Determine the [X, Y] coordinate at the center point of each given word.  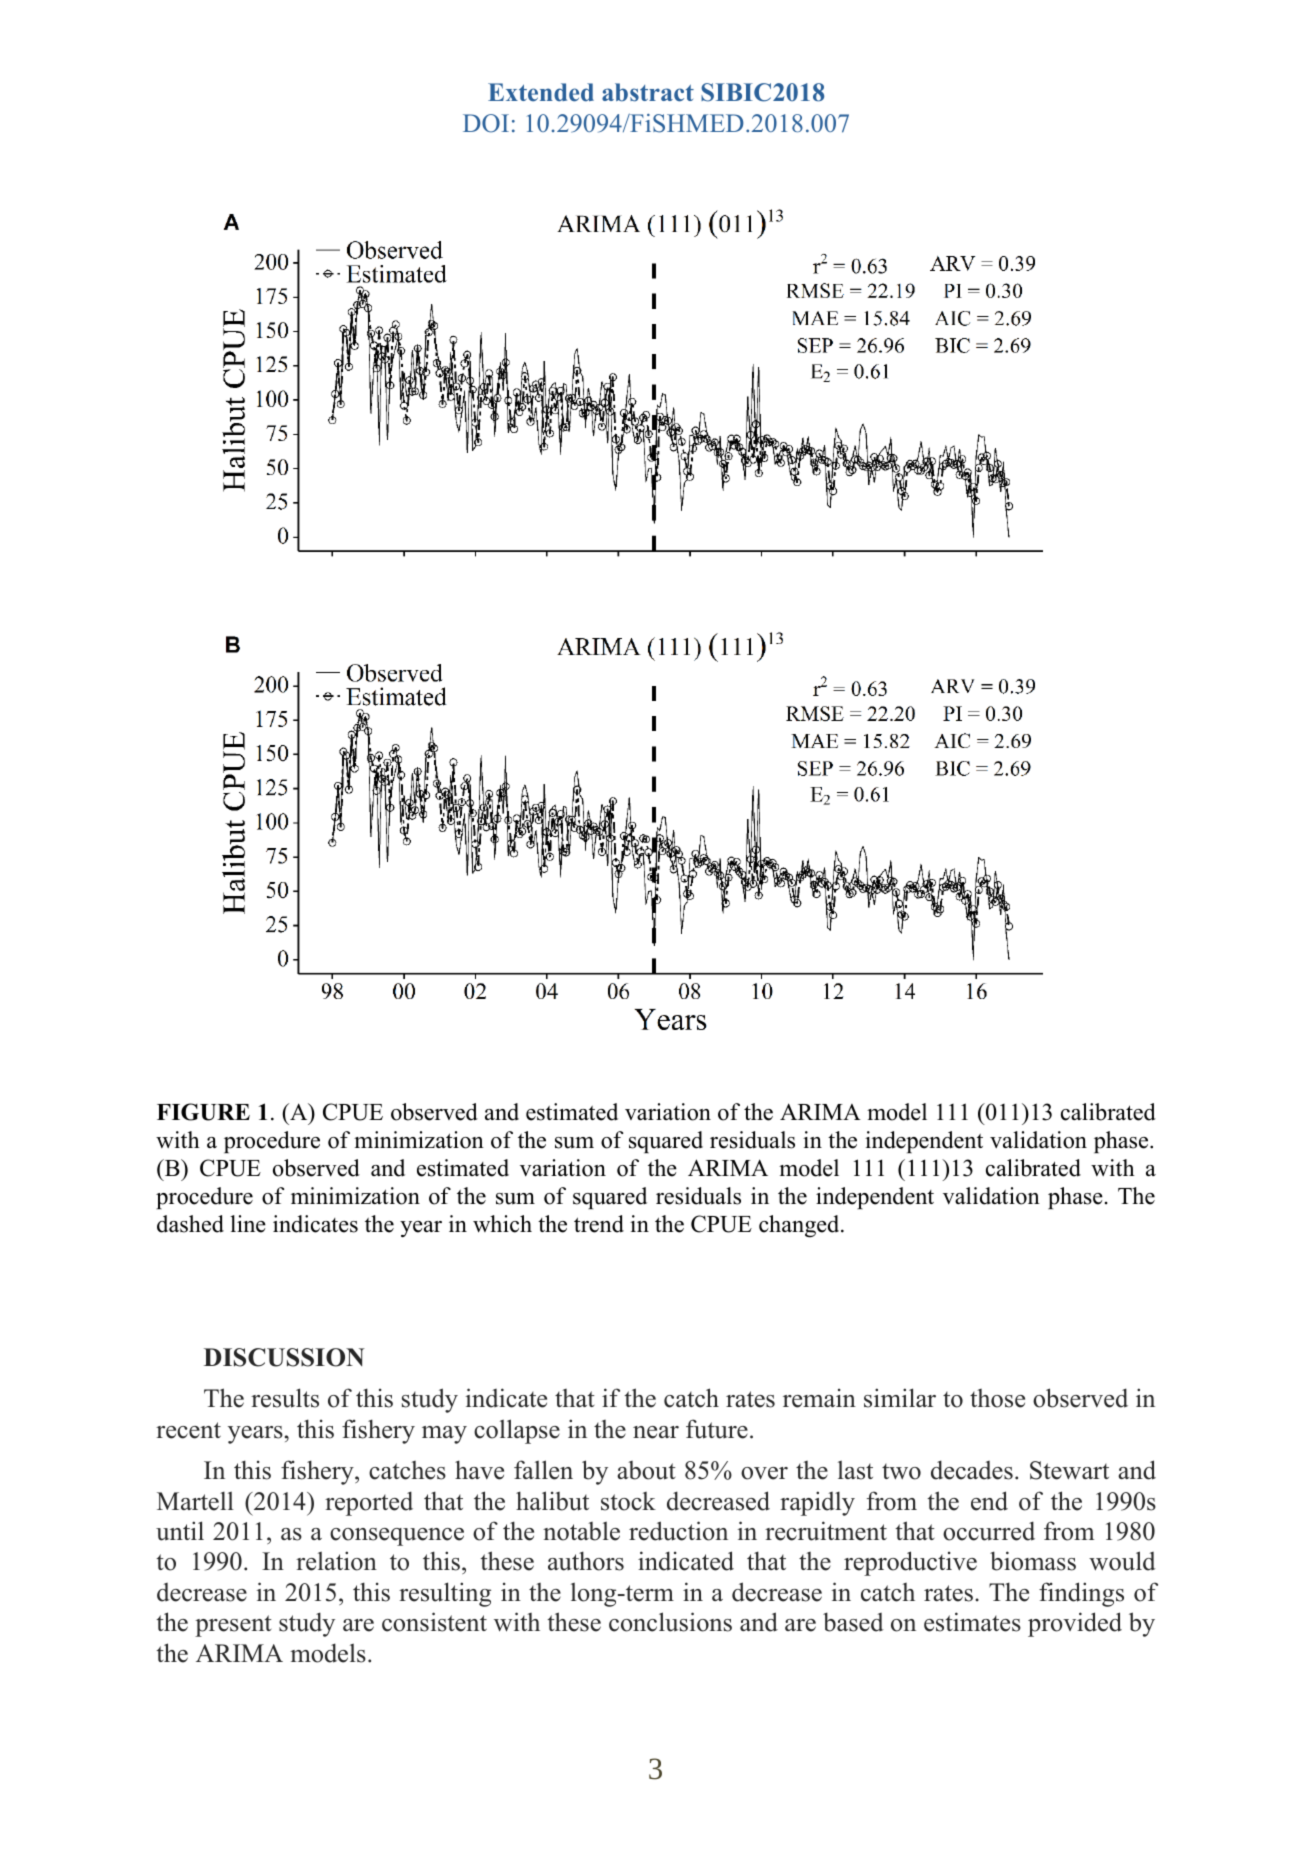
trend [599, 1224]
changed [800, 1226]
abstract [648, 92]
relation [336, 1561]
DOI [486, 123]
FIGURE [203, 1112]
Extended [541, 92]
